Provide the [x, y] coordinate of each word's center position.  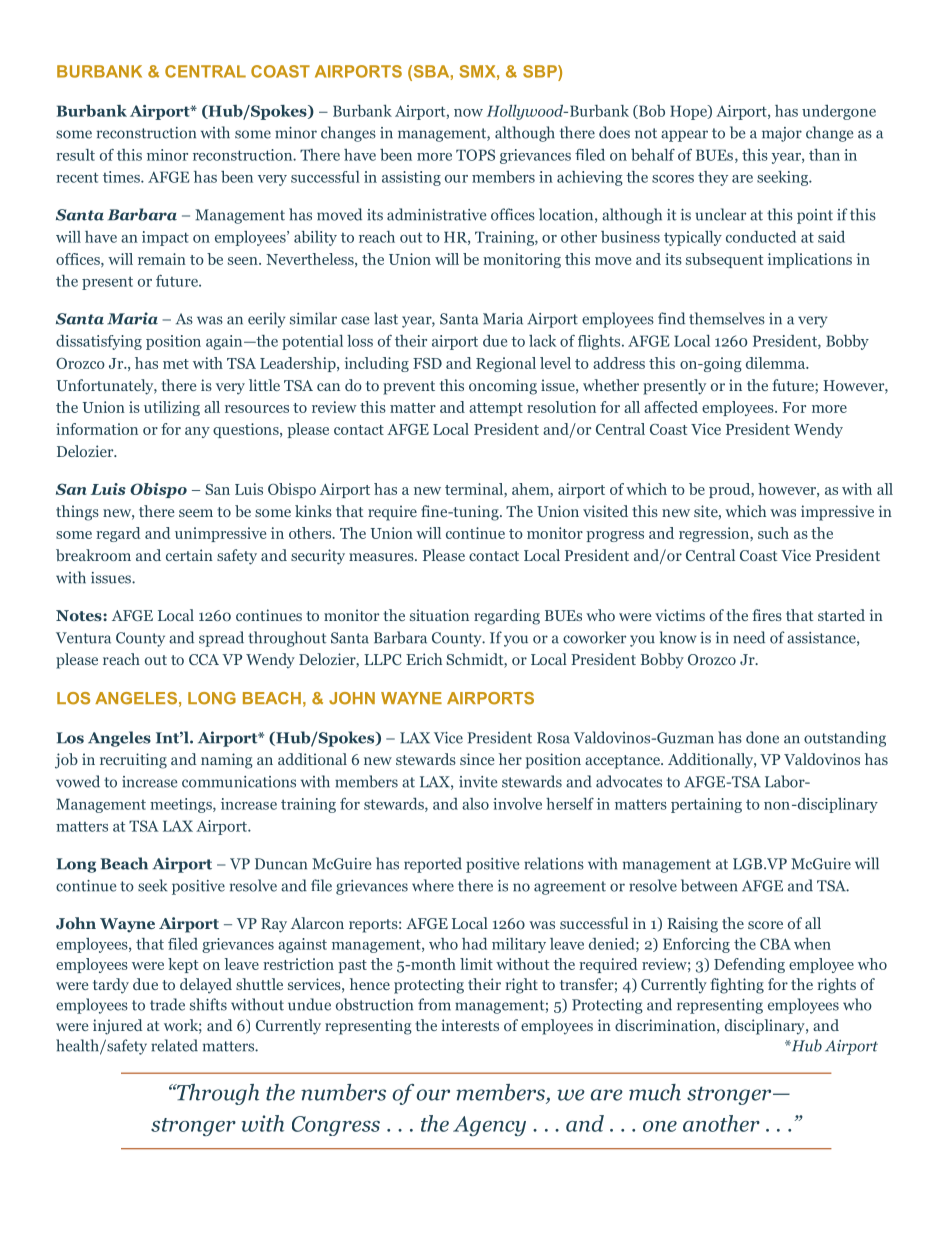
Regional [506, 364]
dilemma [777, 363]
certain [189, 555]
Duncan [281, 864]
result [75, 155]
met [176, 364]
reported [433, 865]
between [709, 885]
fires [767, 615]
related [174, 1045]
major [782, 134]
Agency [489, 1126]
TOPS [475, 155]
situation [439, 615]
